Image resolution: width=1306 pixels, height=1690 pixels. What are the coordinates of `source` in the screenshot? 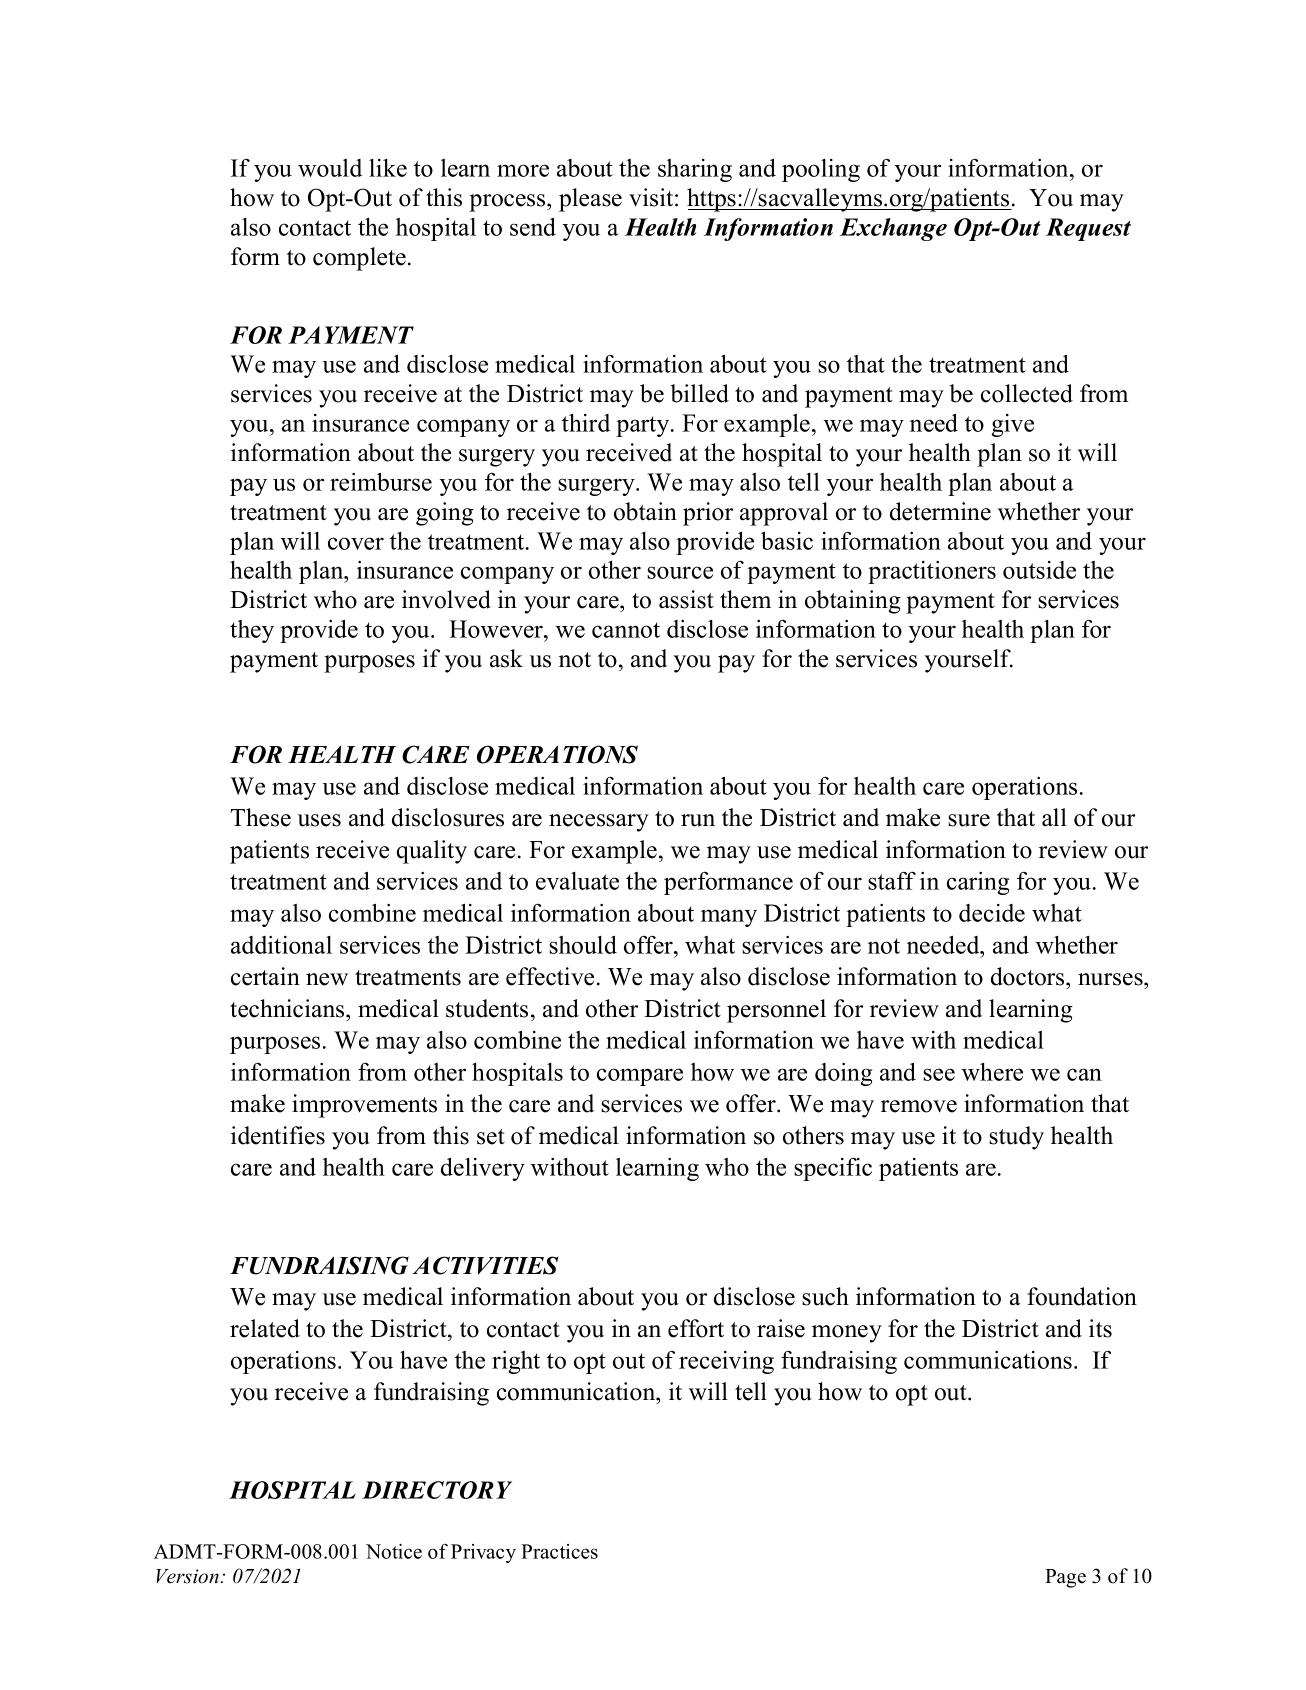 It's located at (680, 572).
